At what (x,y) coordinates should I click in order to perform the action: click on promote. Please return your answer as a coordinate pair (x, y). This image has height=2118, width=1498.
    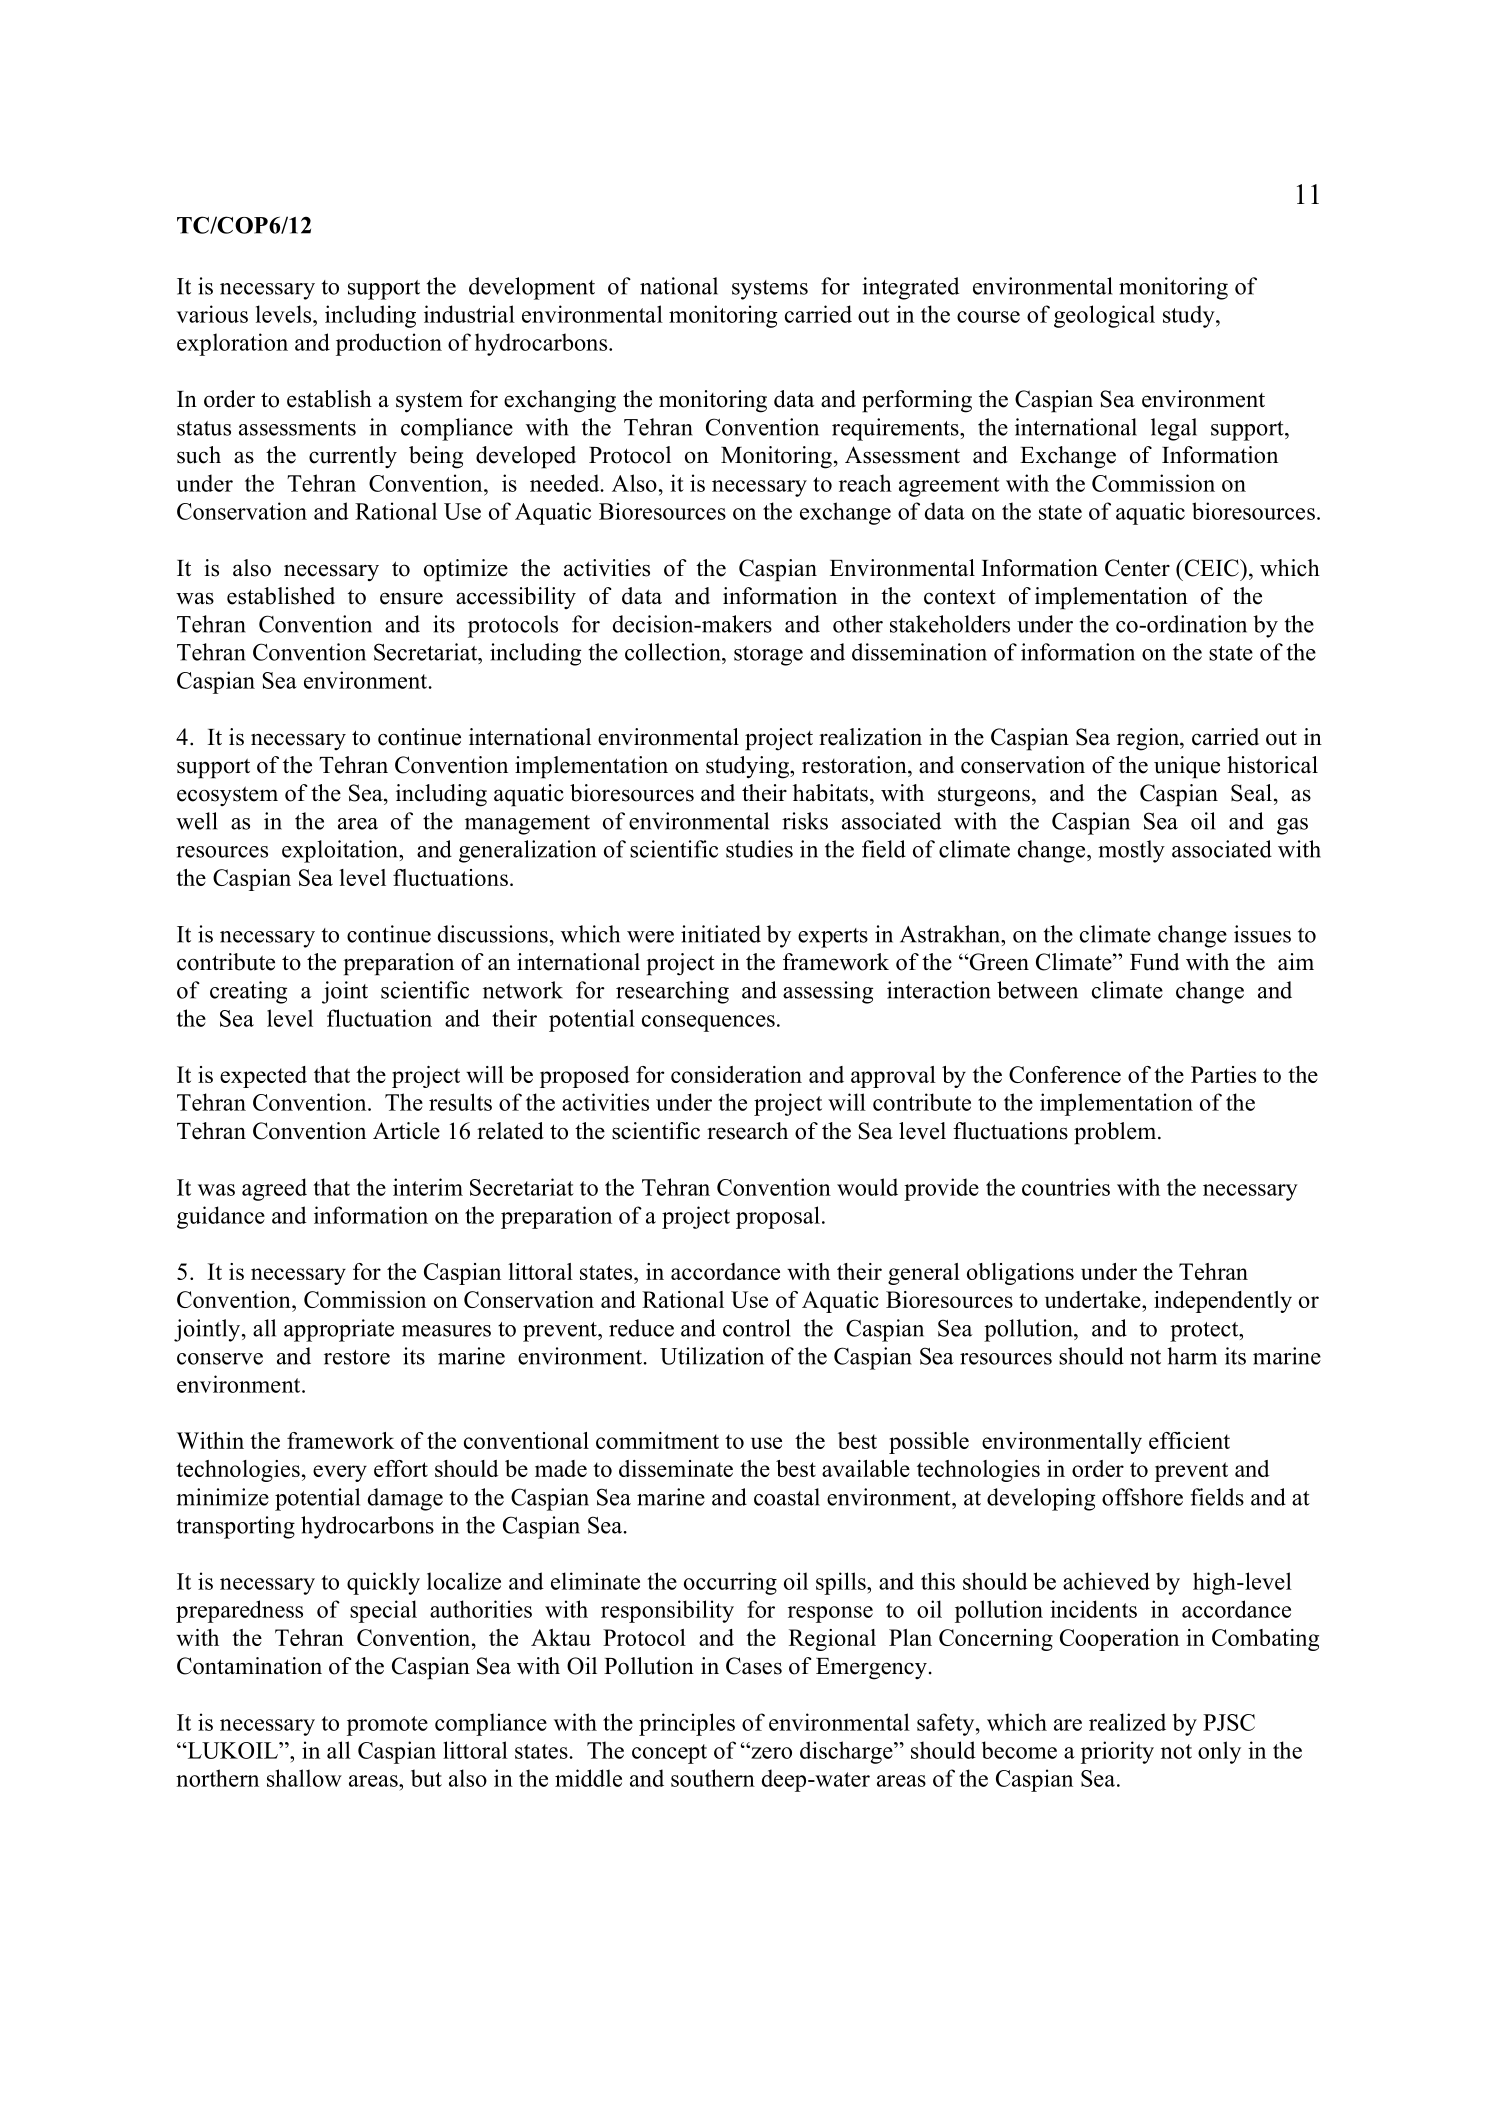
    Looking at the image, I should click on (387, 1726).
